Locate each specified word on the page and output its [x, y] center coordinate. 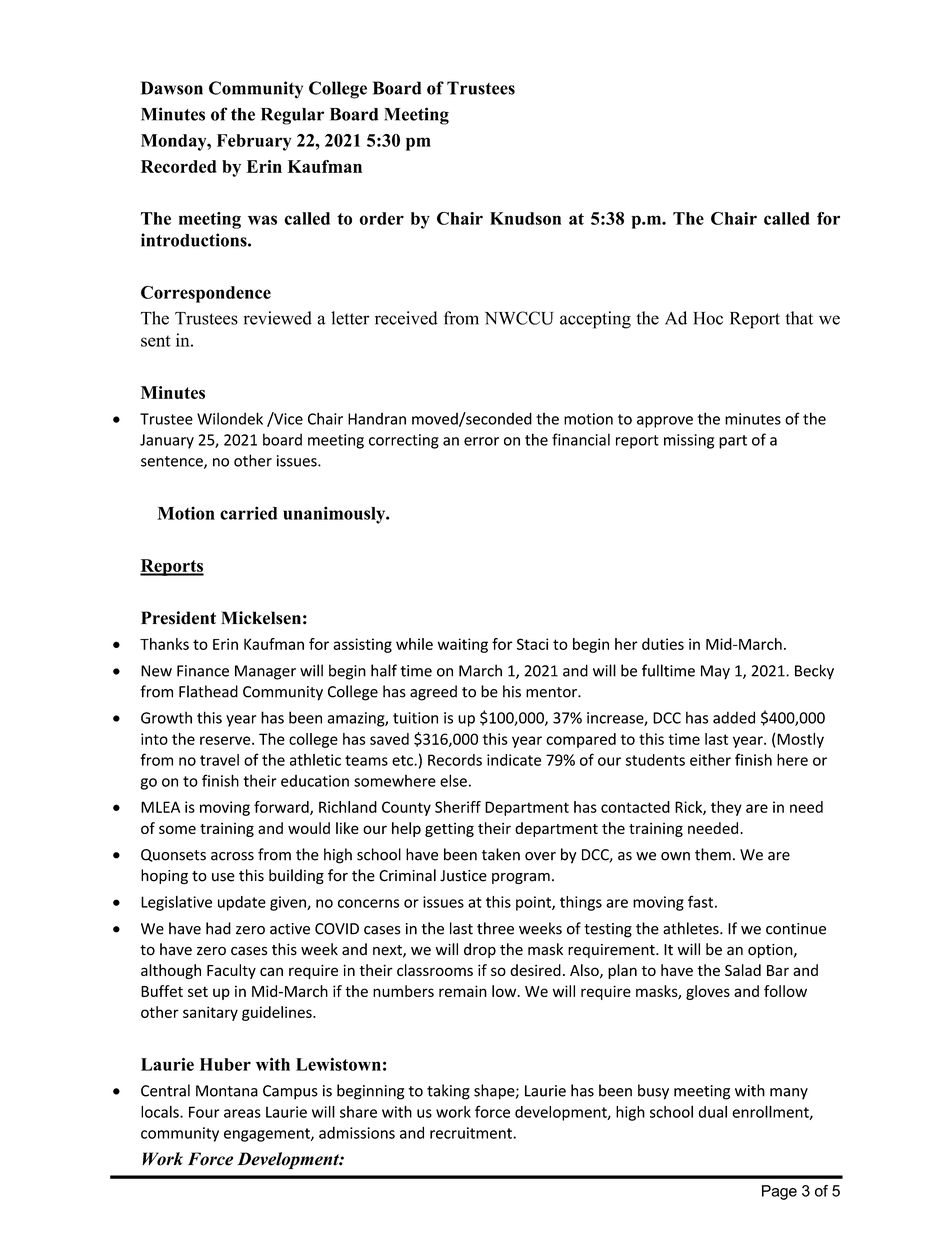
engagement [268, 1135]
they [726, 808]
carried [249, 513]
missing [689, 441]
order [381, 218]
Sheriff [458, 807]
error [481, 441]
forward [282, 808]
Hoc [708, 318]
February [254, 142]
